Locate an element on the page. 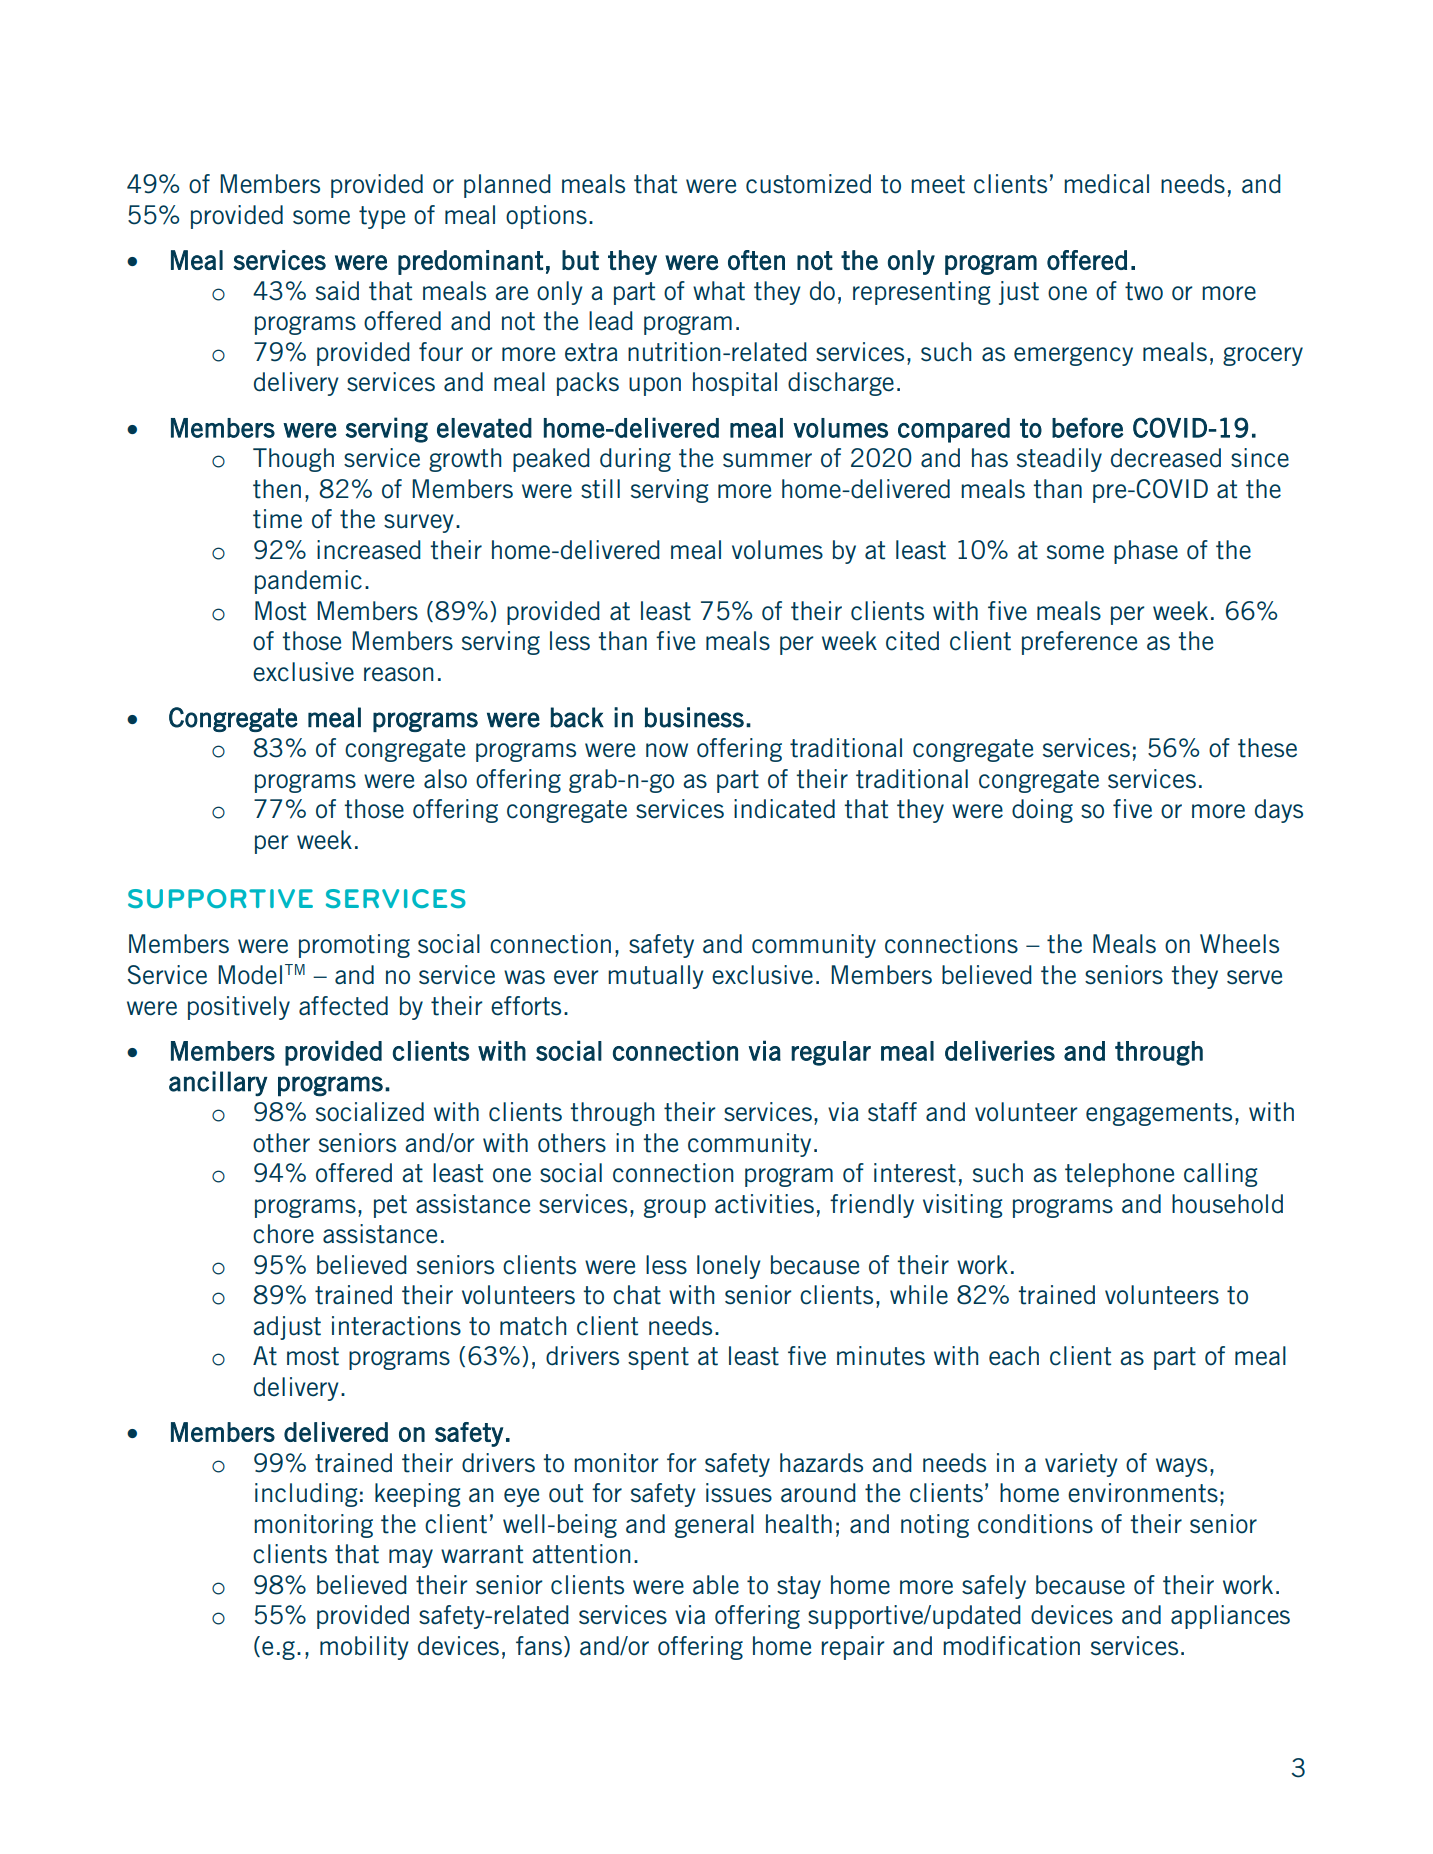  type is located at coordinates (382, 217).
